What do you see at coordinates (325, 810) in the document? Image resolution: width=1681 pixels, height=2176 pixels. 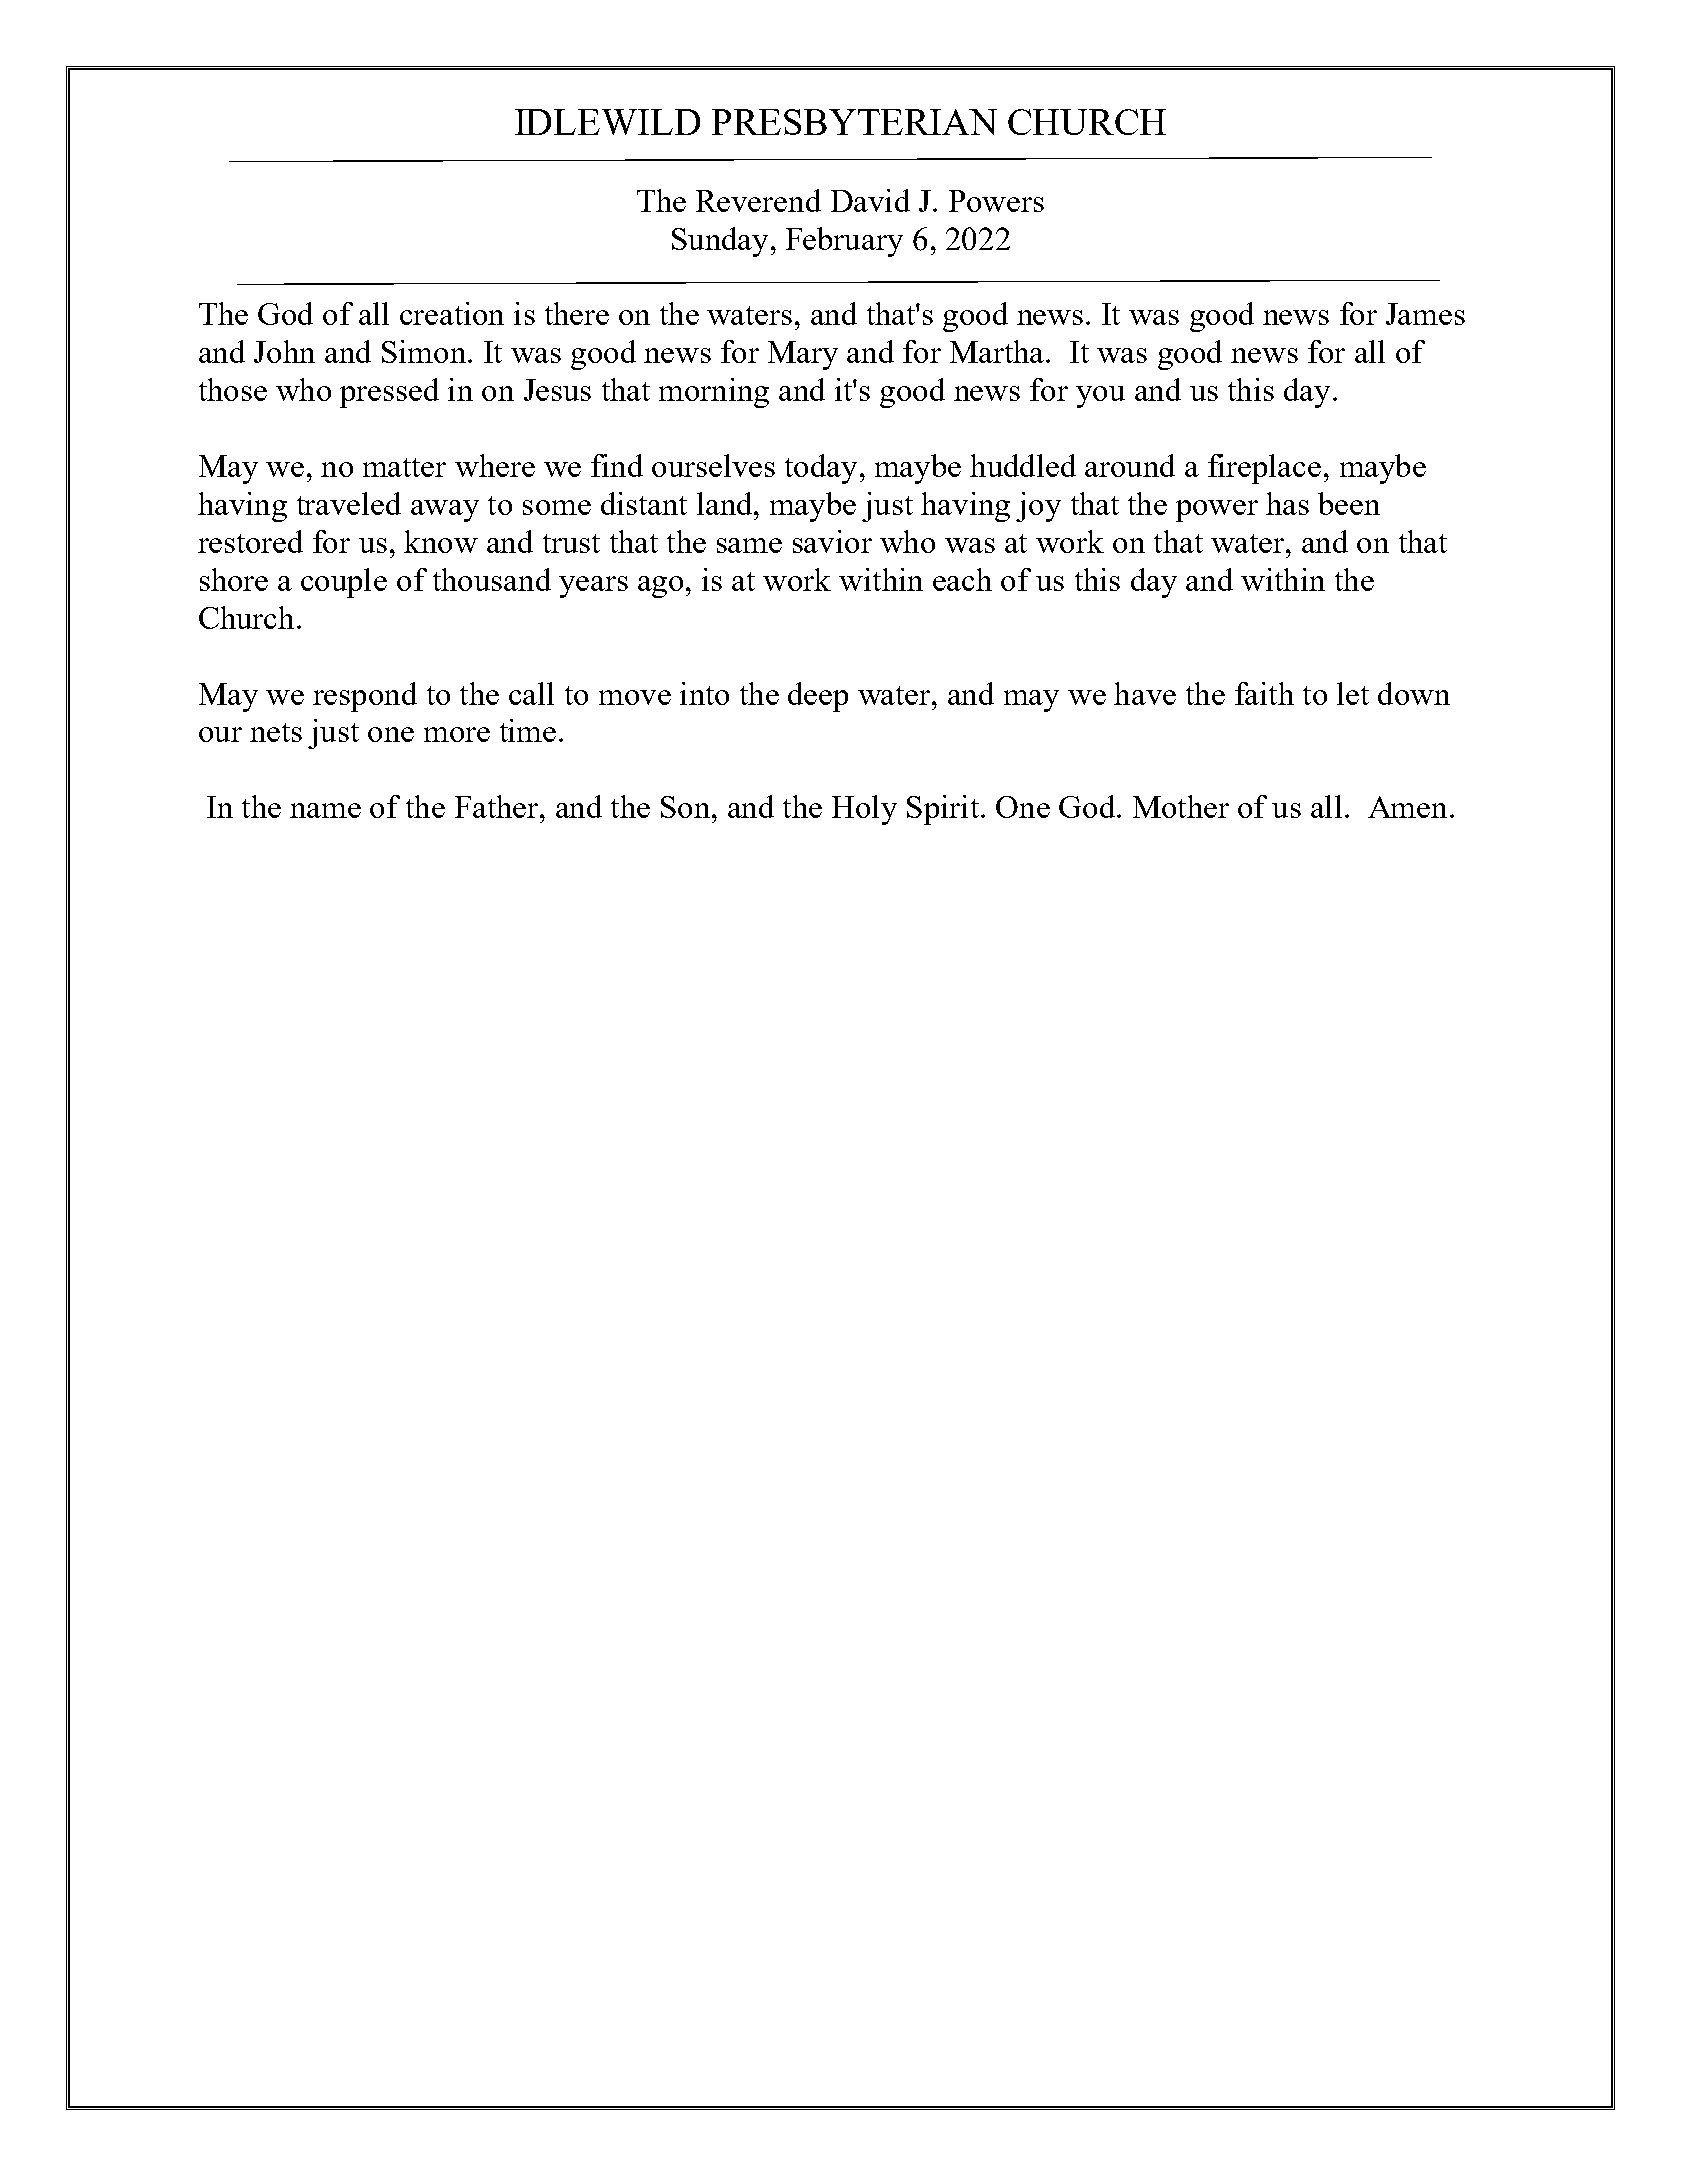 I see `name` at bounding box center [325, 810].
